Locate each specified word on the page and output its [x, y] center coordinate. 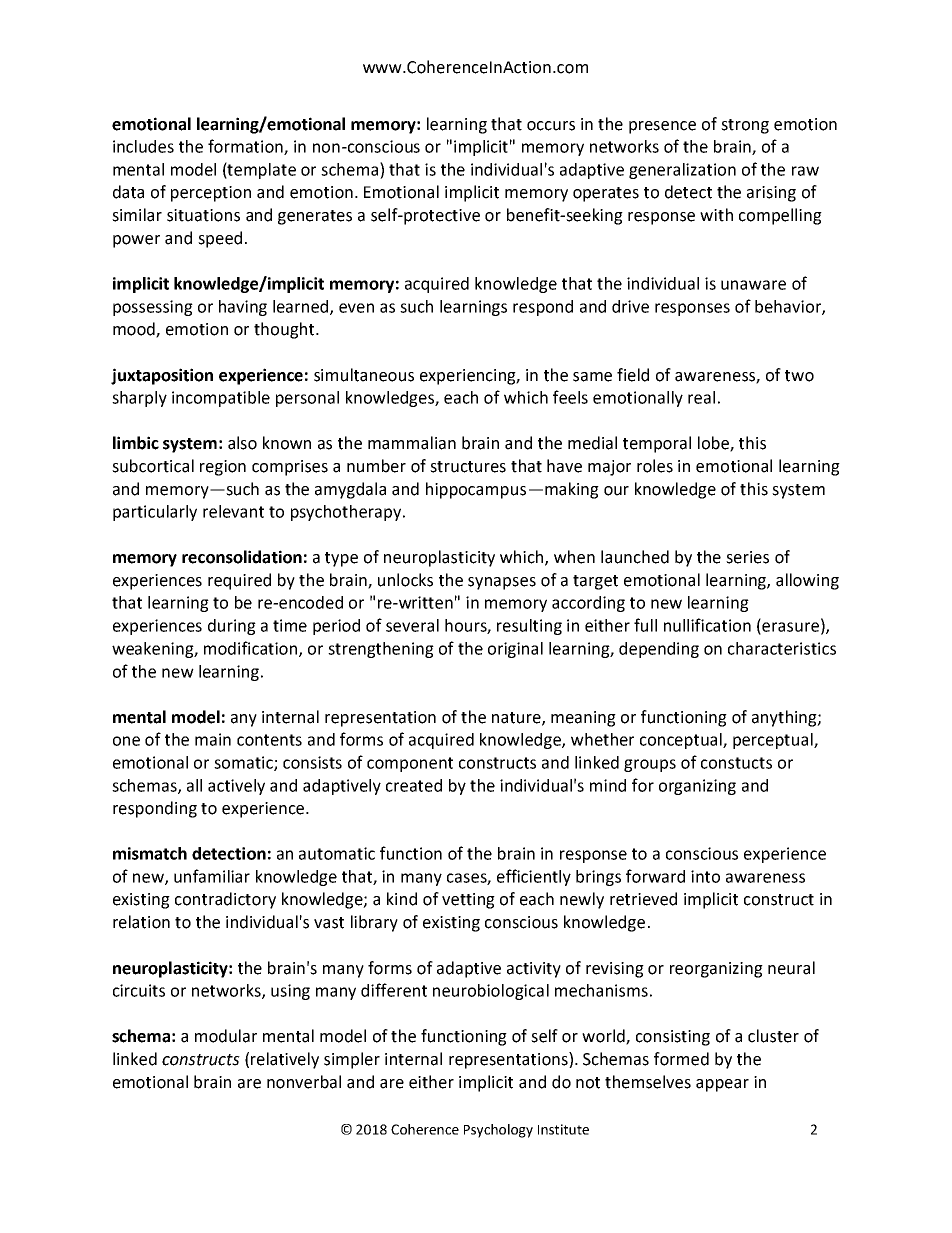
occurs [551, 126]
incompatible [221, 399]
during [232, 627]
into [705, 876]
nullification [707, 625]
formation [246, 147]
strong [745, 126]
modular [226, 1036]
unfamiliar [212, 876]
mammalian [412, 443]
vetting [468, 901]
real [701, 397]
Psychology [498, 1131]
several [412, 625]
